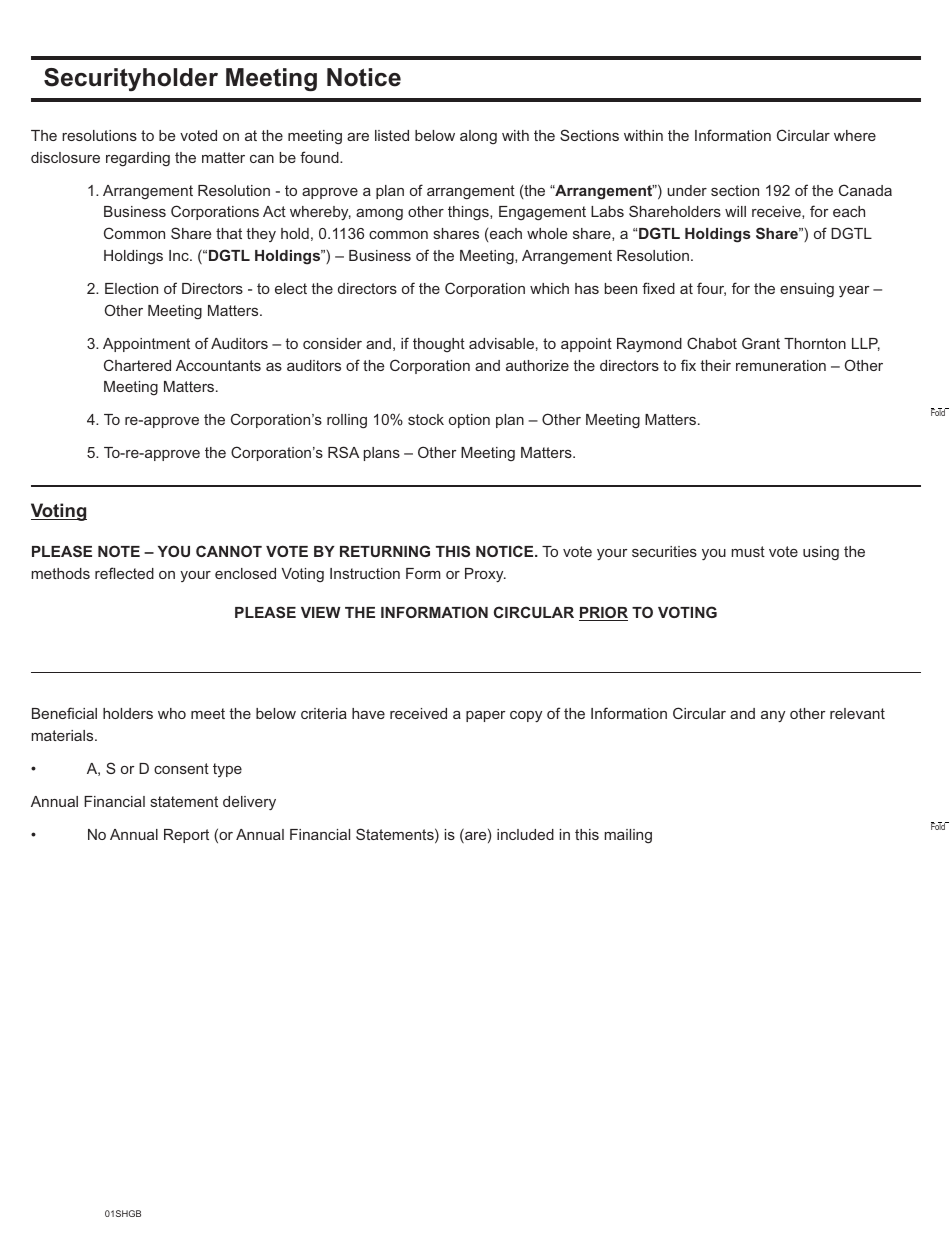 This page has height=1233, width=952. Describe the element at coordinates (119, 551) in the page. I see `NOTE` at that location.
